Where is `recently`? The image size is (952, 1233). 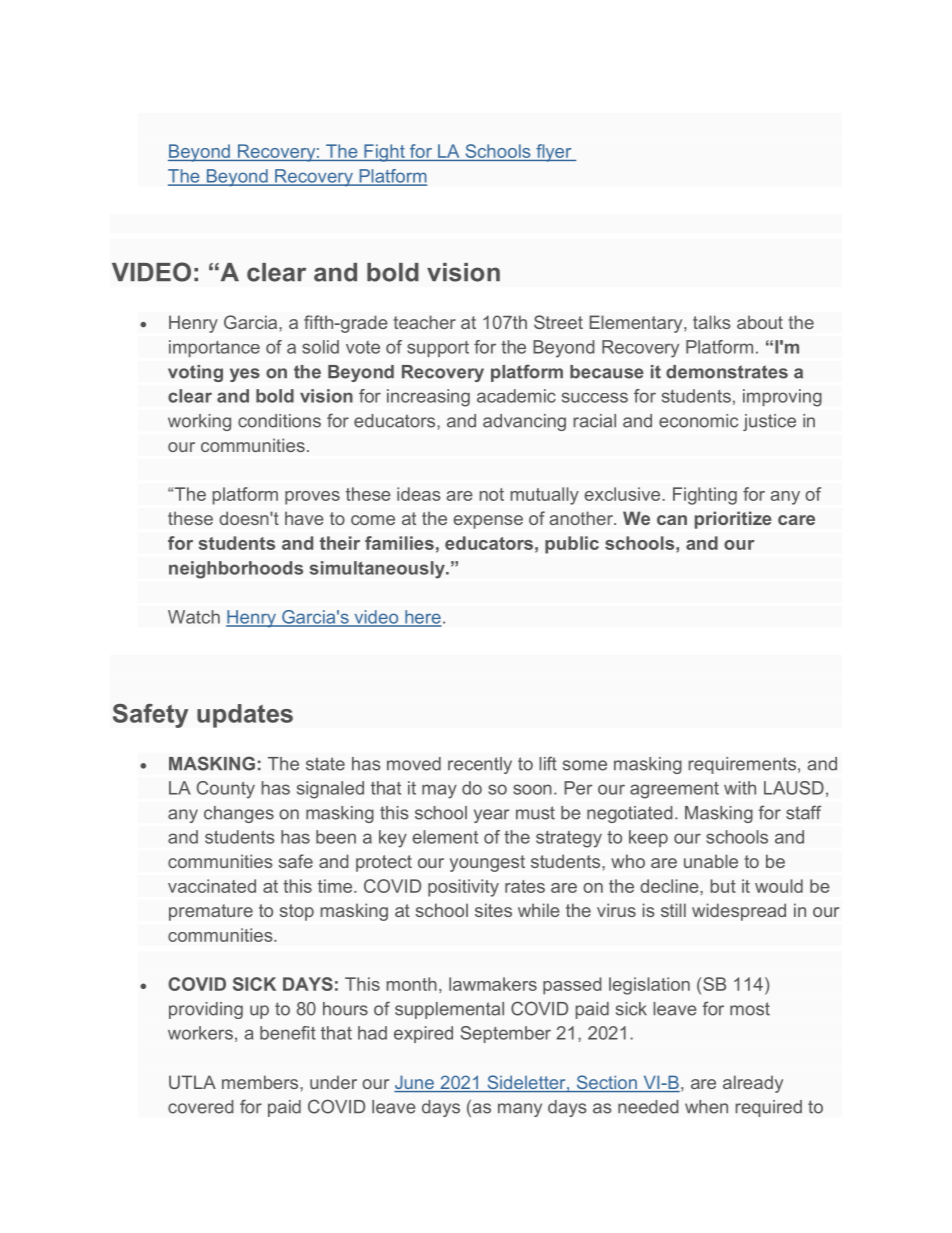 recently is located at coordinates (480, 765).
